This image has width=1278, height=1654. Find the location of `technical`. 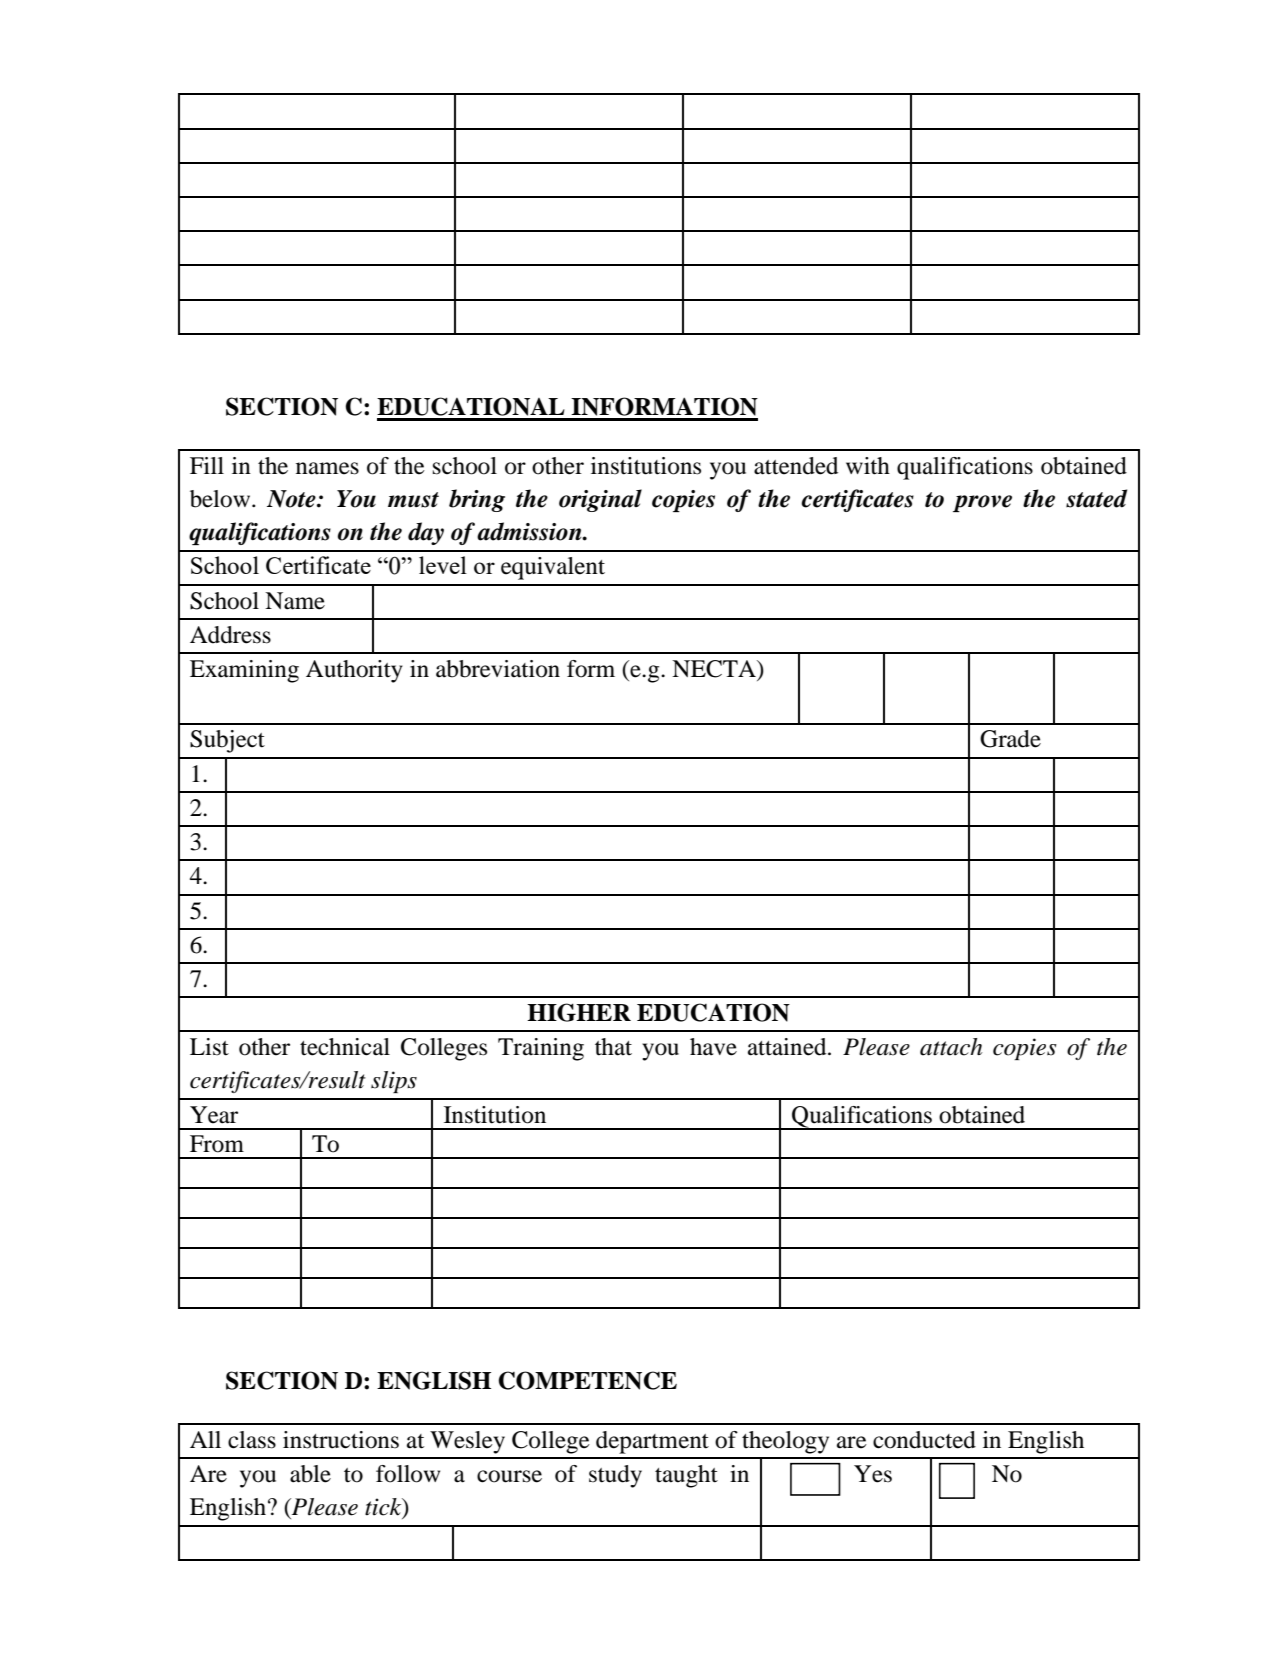

technical is located at coordinates (345, 1047).
